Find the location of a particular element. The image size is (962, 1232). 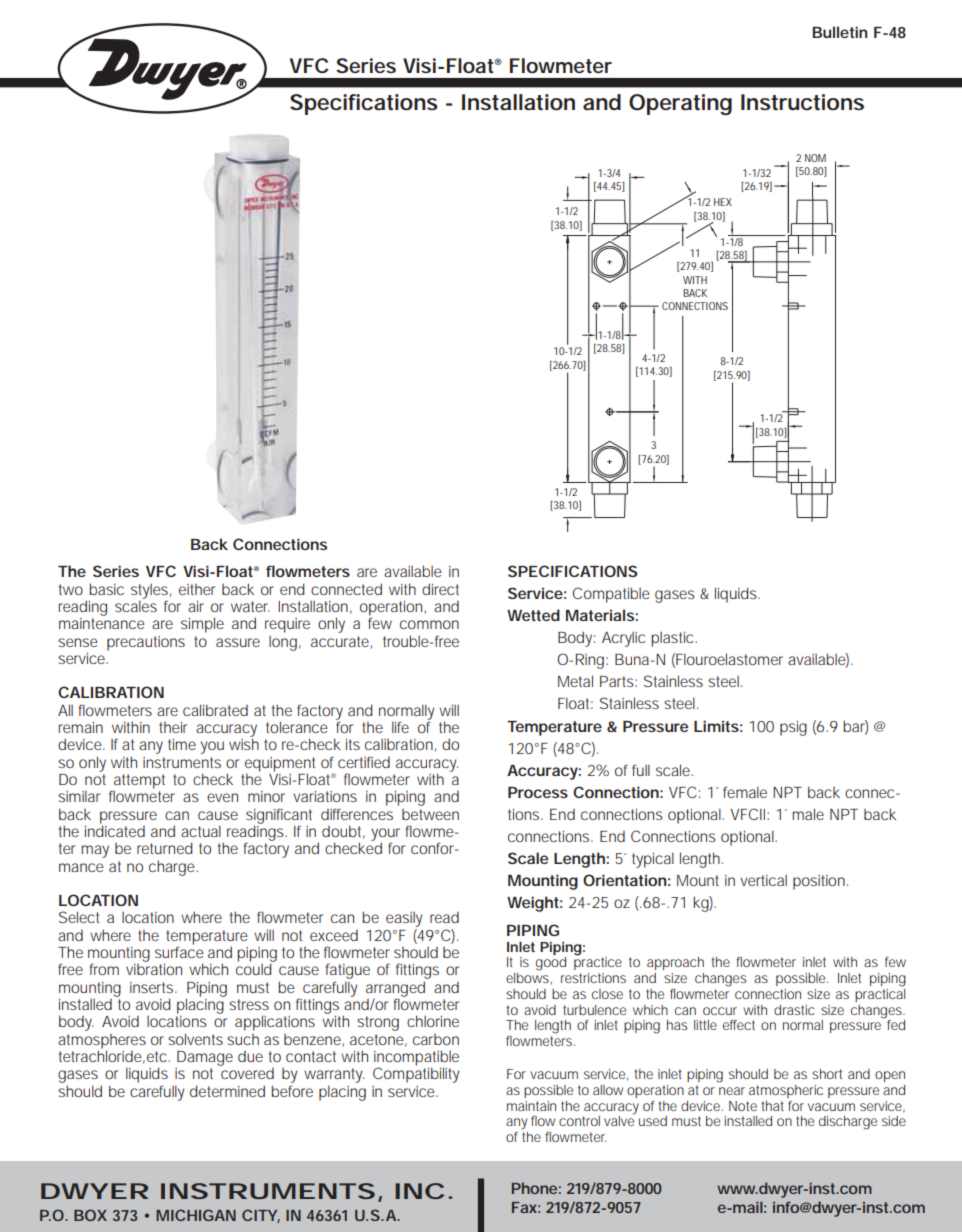

HEX is located at coordinates (723, 202).
